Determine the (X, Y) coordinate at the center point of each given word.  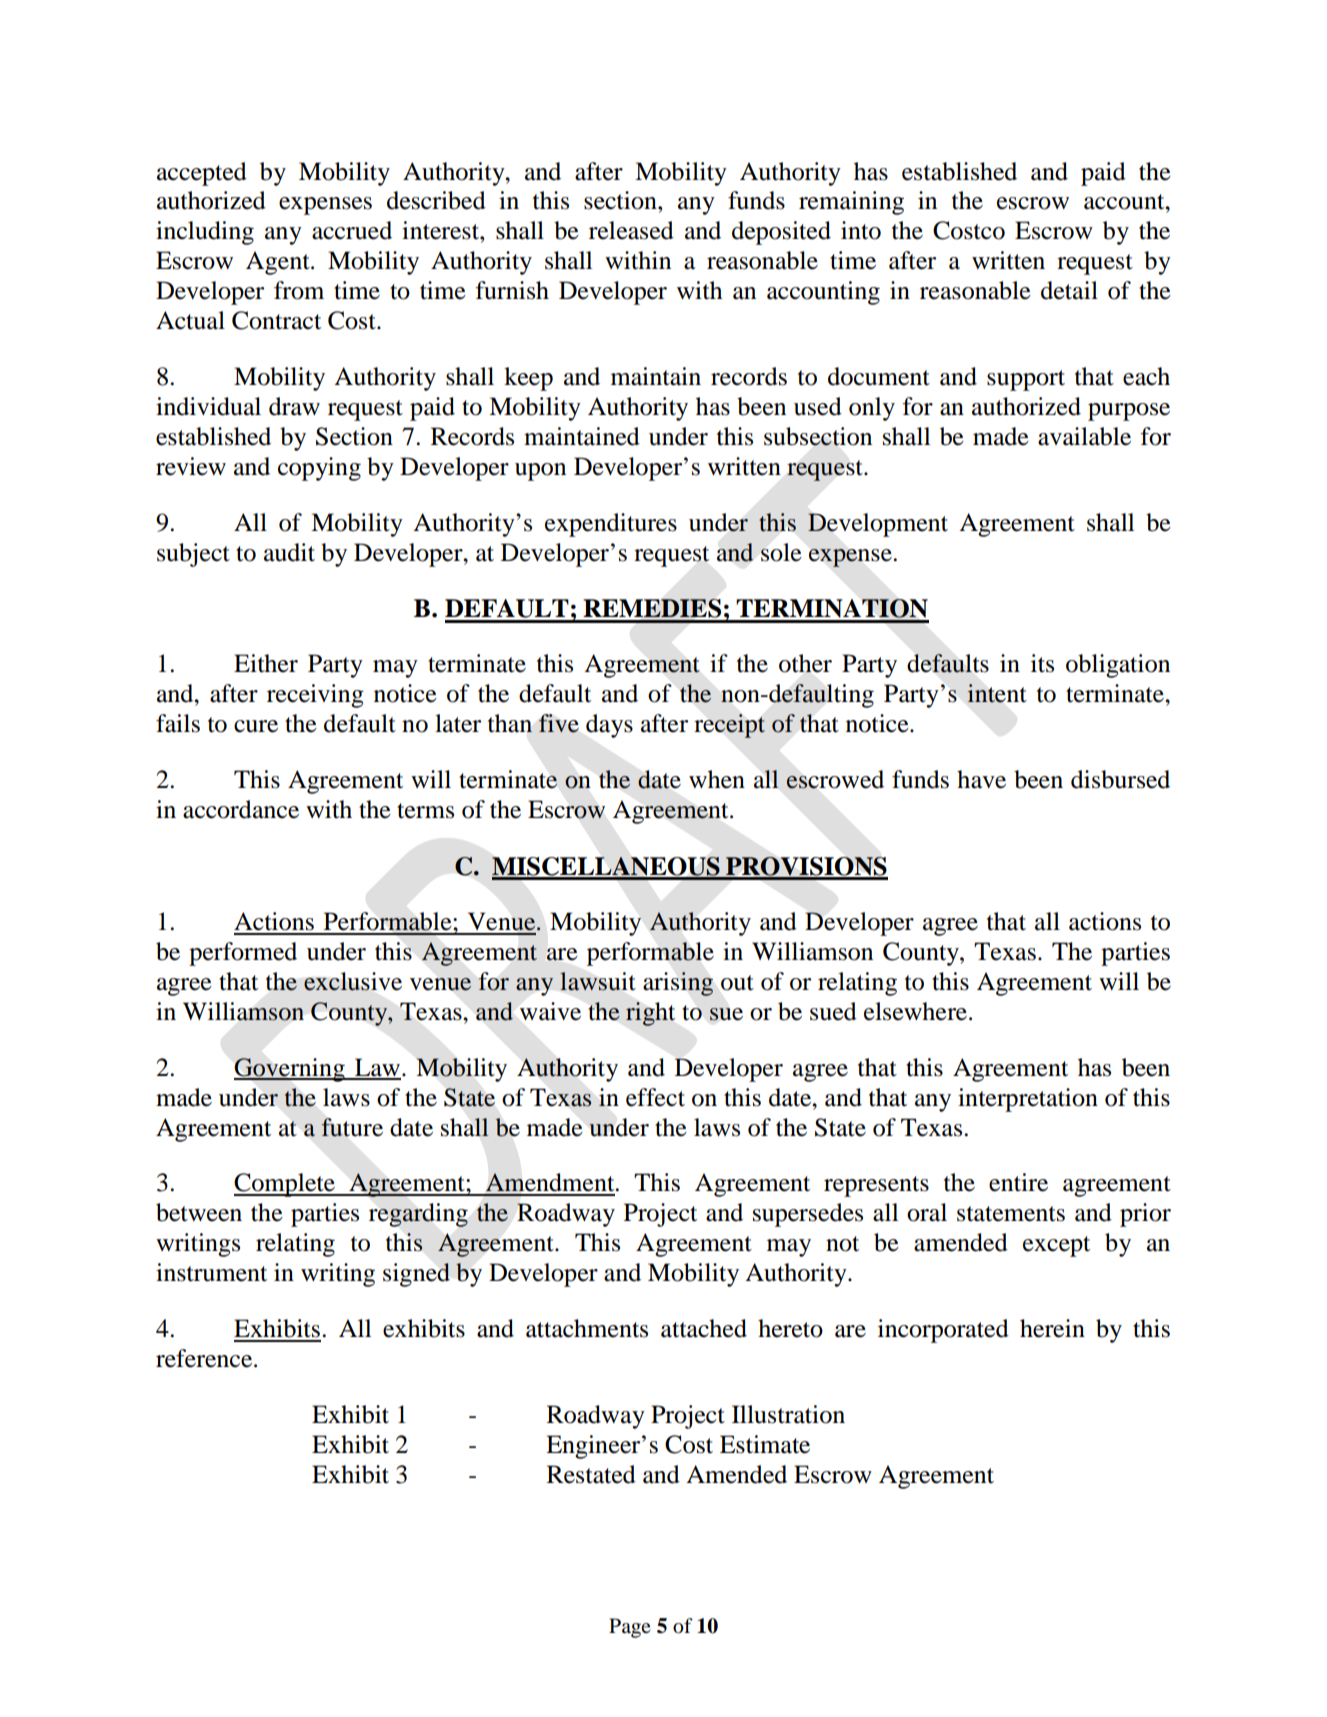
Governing (290, 1070)
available (1084, 436)
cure (256, 726)
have (981, 779)
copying (319, 469)
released (631, 230)
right (650, 1014)
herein (1052, 1328)
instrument (211, 1272)
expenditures (611, 525)
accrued (352, 230)
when (717, 779)
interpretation (1028, 1100)
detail (1069, 290)
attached (704, 1328)
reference (205, 1358)
